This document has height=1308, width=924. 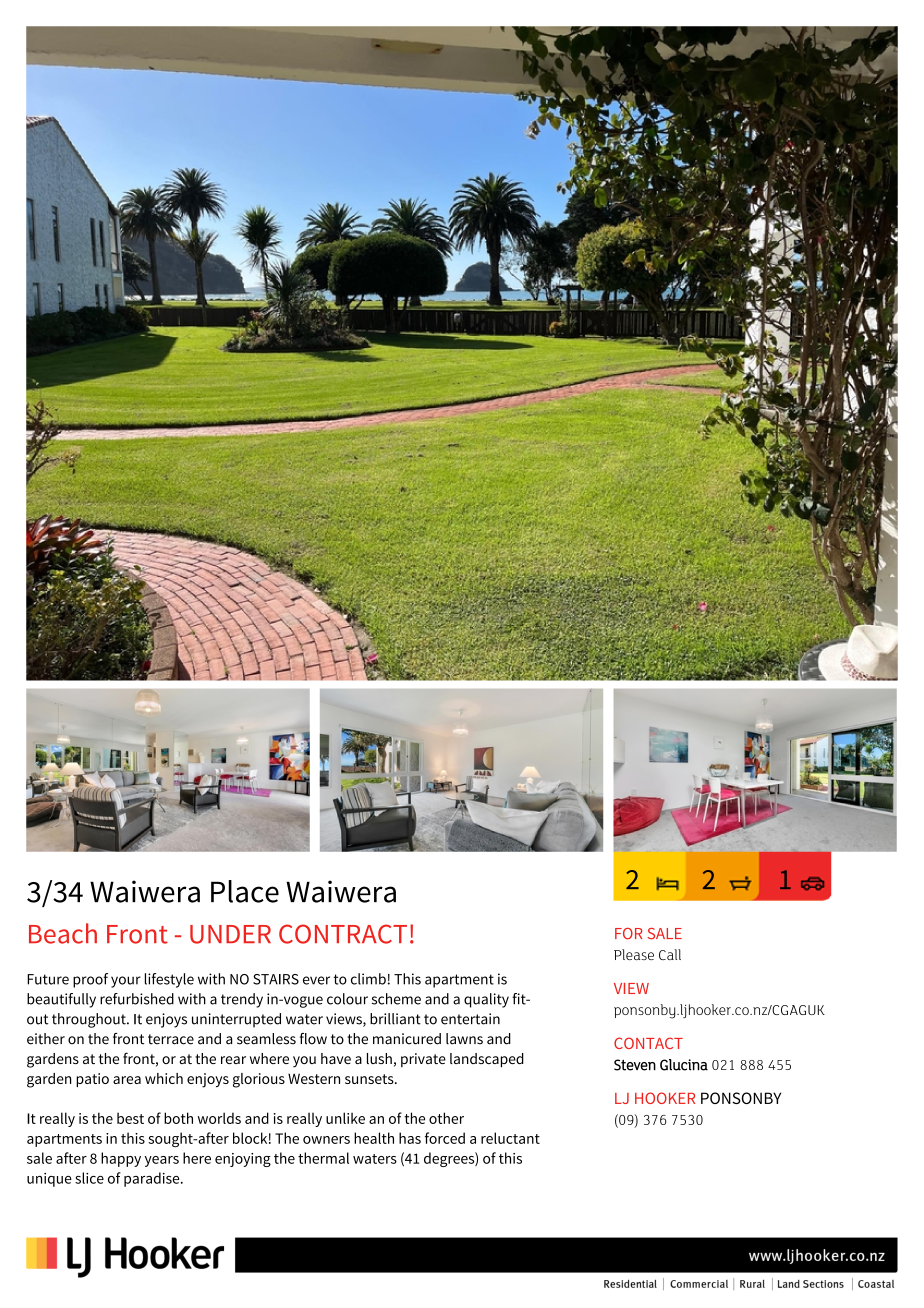 What do you see at coordinates (314, 1078) in the document?
I see `Western` at bounding box center [314, 1078].
